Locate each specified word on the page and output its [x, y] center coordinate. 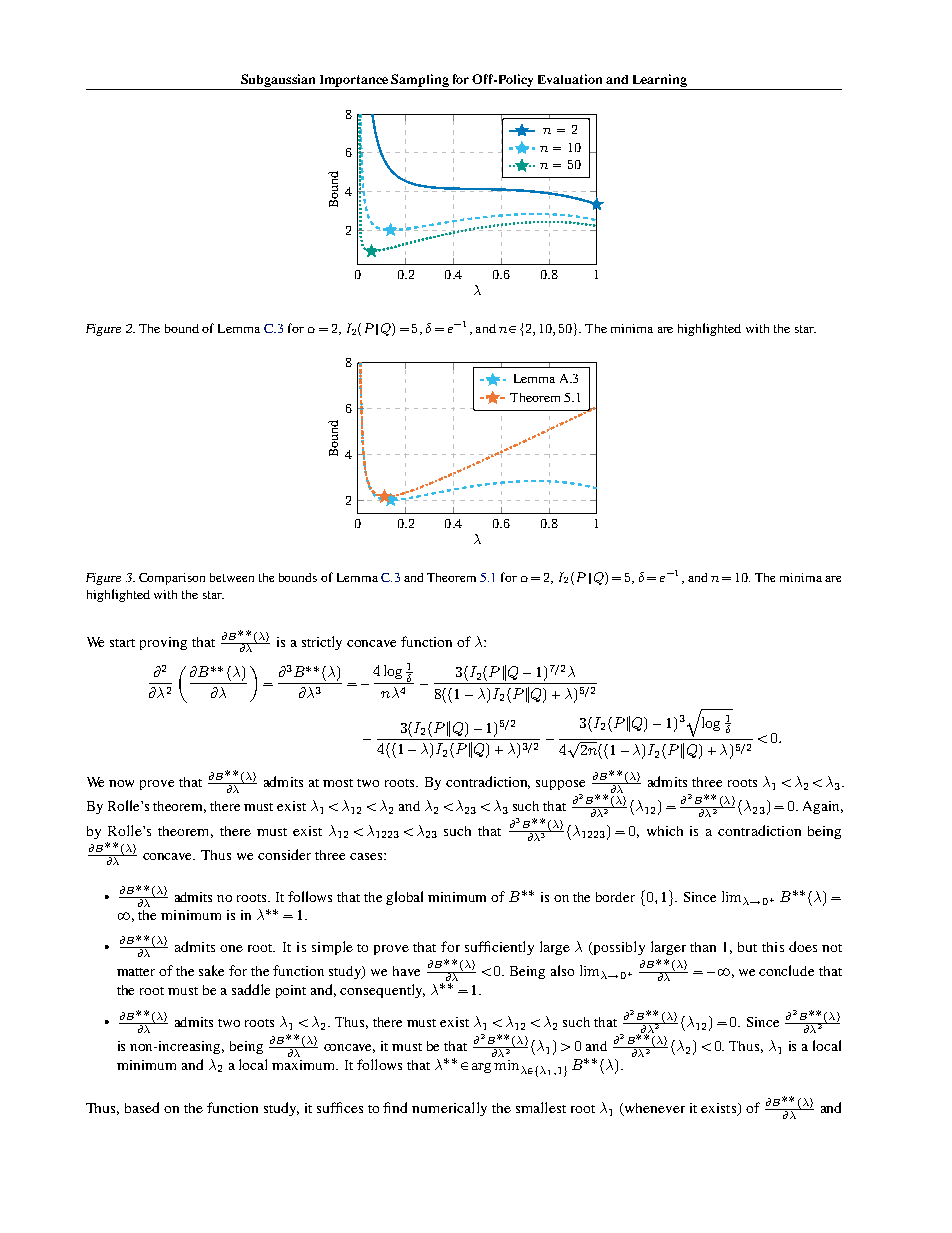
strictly [322, 643]
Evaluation [570, 79]
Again [823, 807]
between [232, 577]
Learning [659, 82]
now [121, 783]
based [142, 1107]
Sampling [420, 82]
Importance [354, 82]
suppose [560, 785]
